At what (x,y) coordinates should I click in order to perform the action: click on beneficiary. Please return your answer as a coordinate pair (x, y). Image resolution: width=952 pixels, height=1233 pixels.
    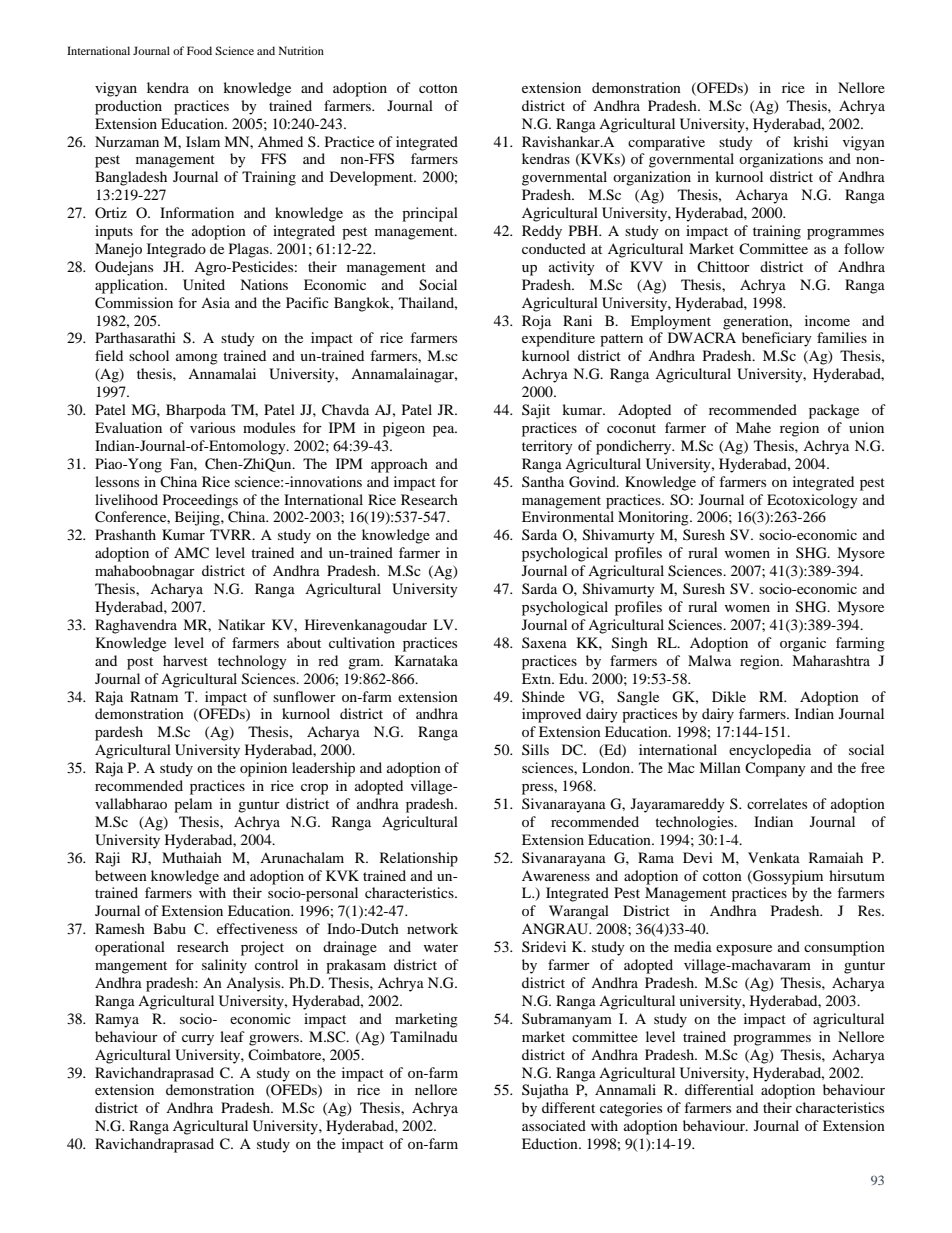
    Looking at the image, I should click on (777, 339).
